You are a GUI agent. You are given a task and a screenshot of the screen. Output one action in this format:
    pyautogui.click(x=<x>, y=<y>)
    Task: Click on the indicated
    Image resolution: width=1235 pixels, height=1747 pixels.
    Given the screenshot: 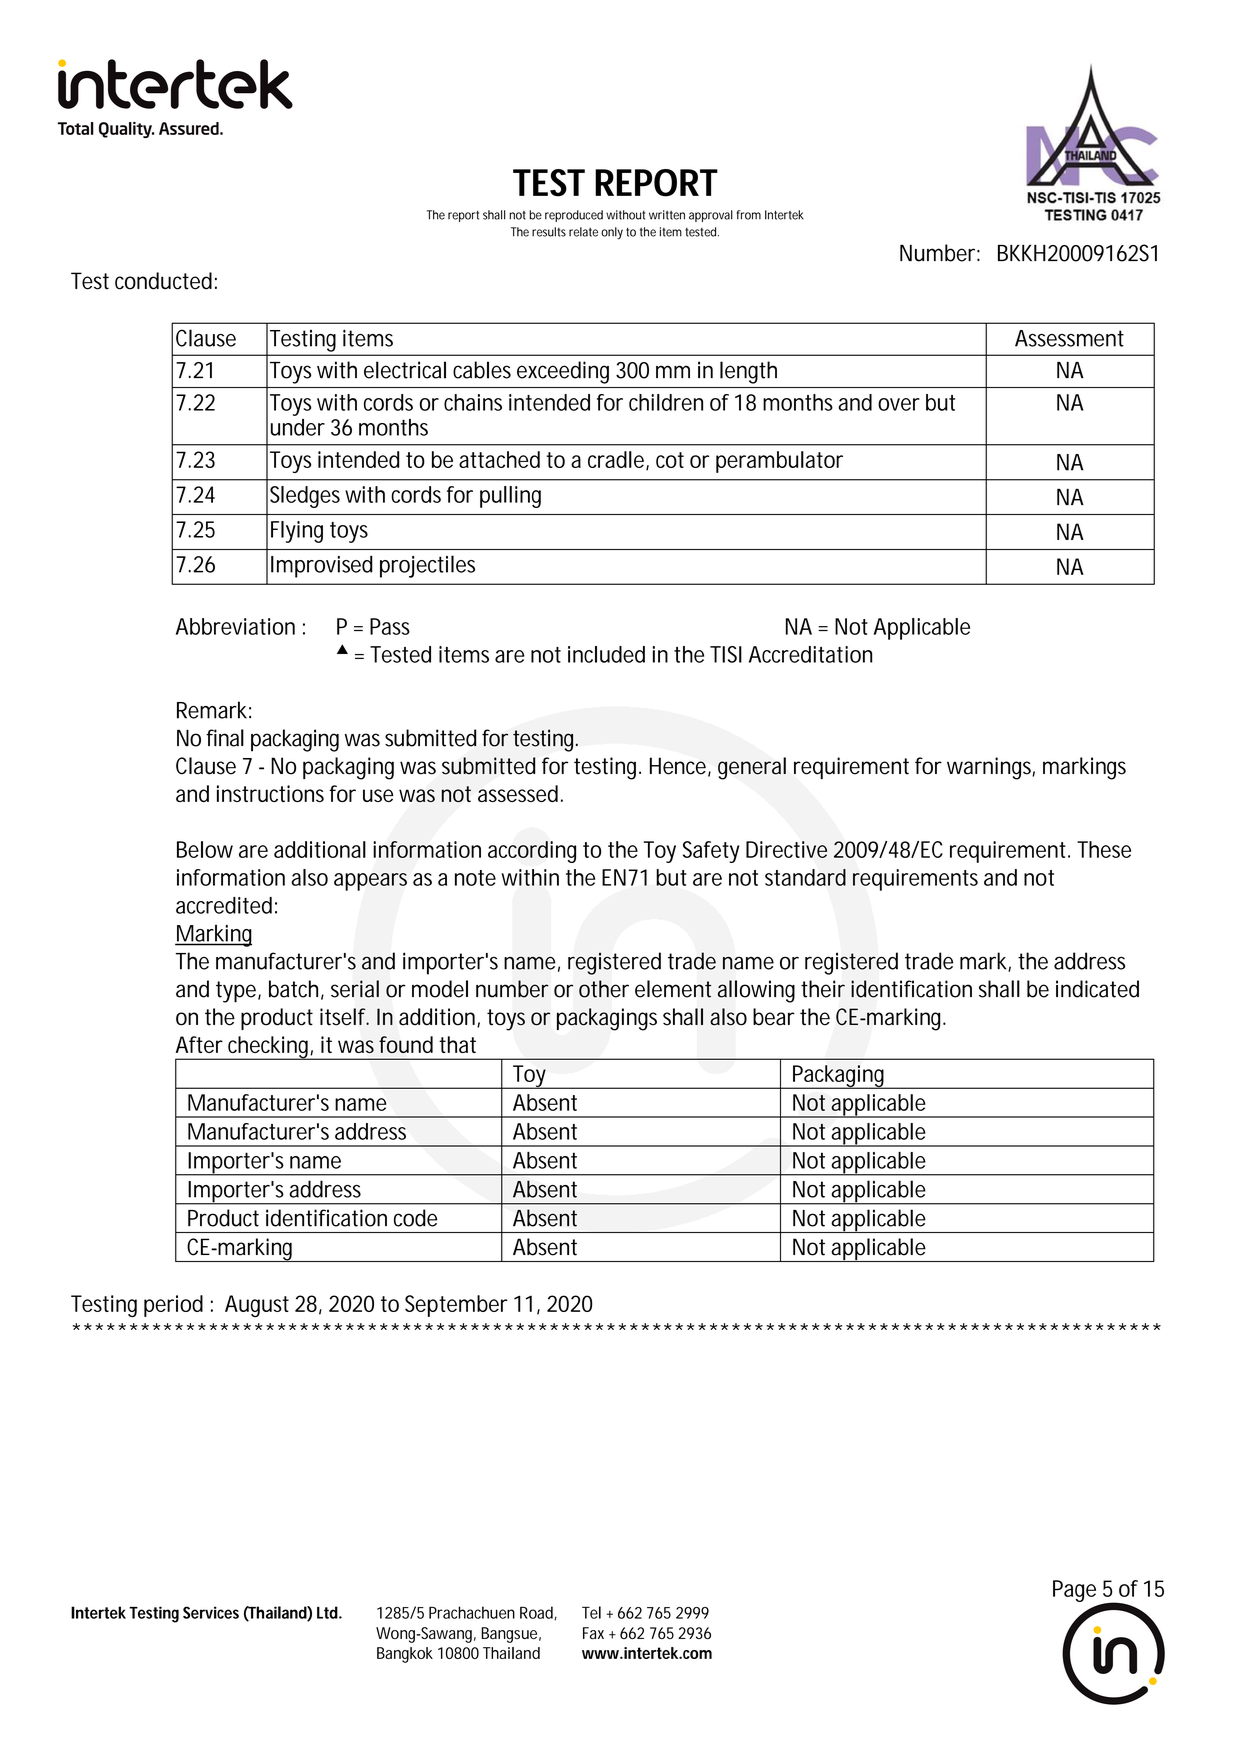 What is the action you would take?
    pyautogui.click(x=1097, y=989)
